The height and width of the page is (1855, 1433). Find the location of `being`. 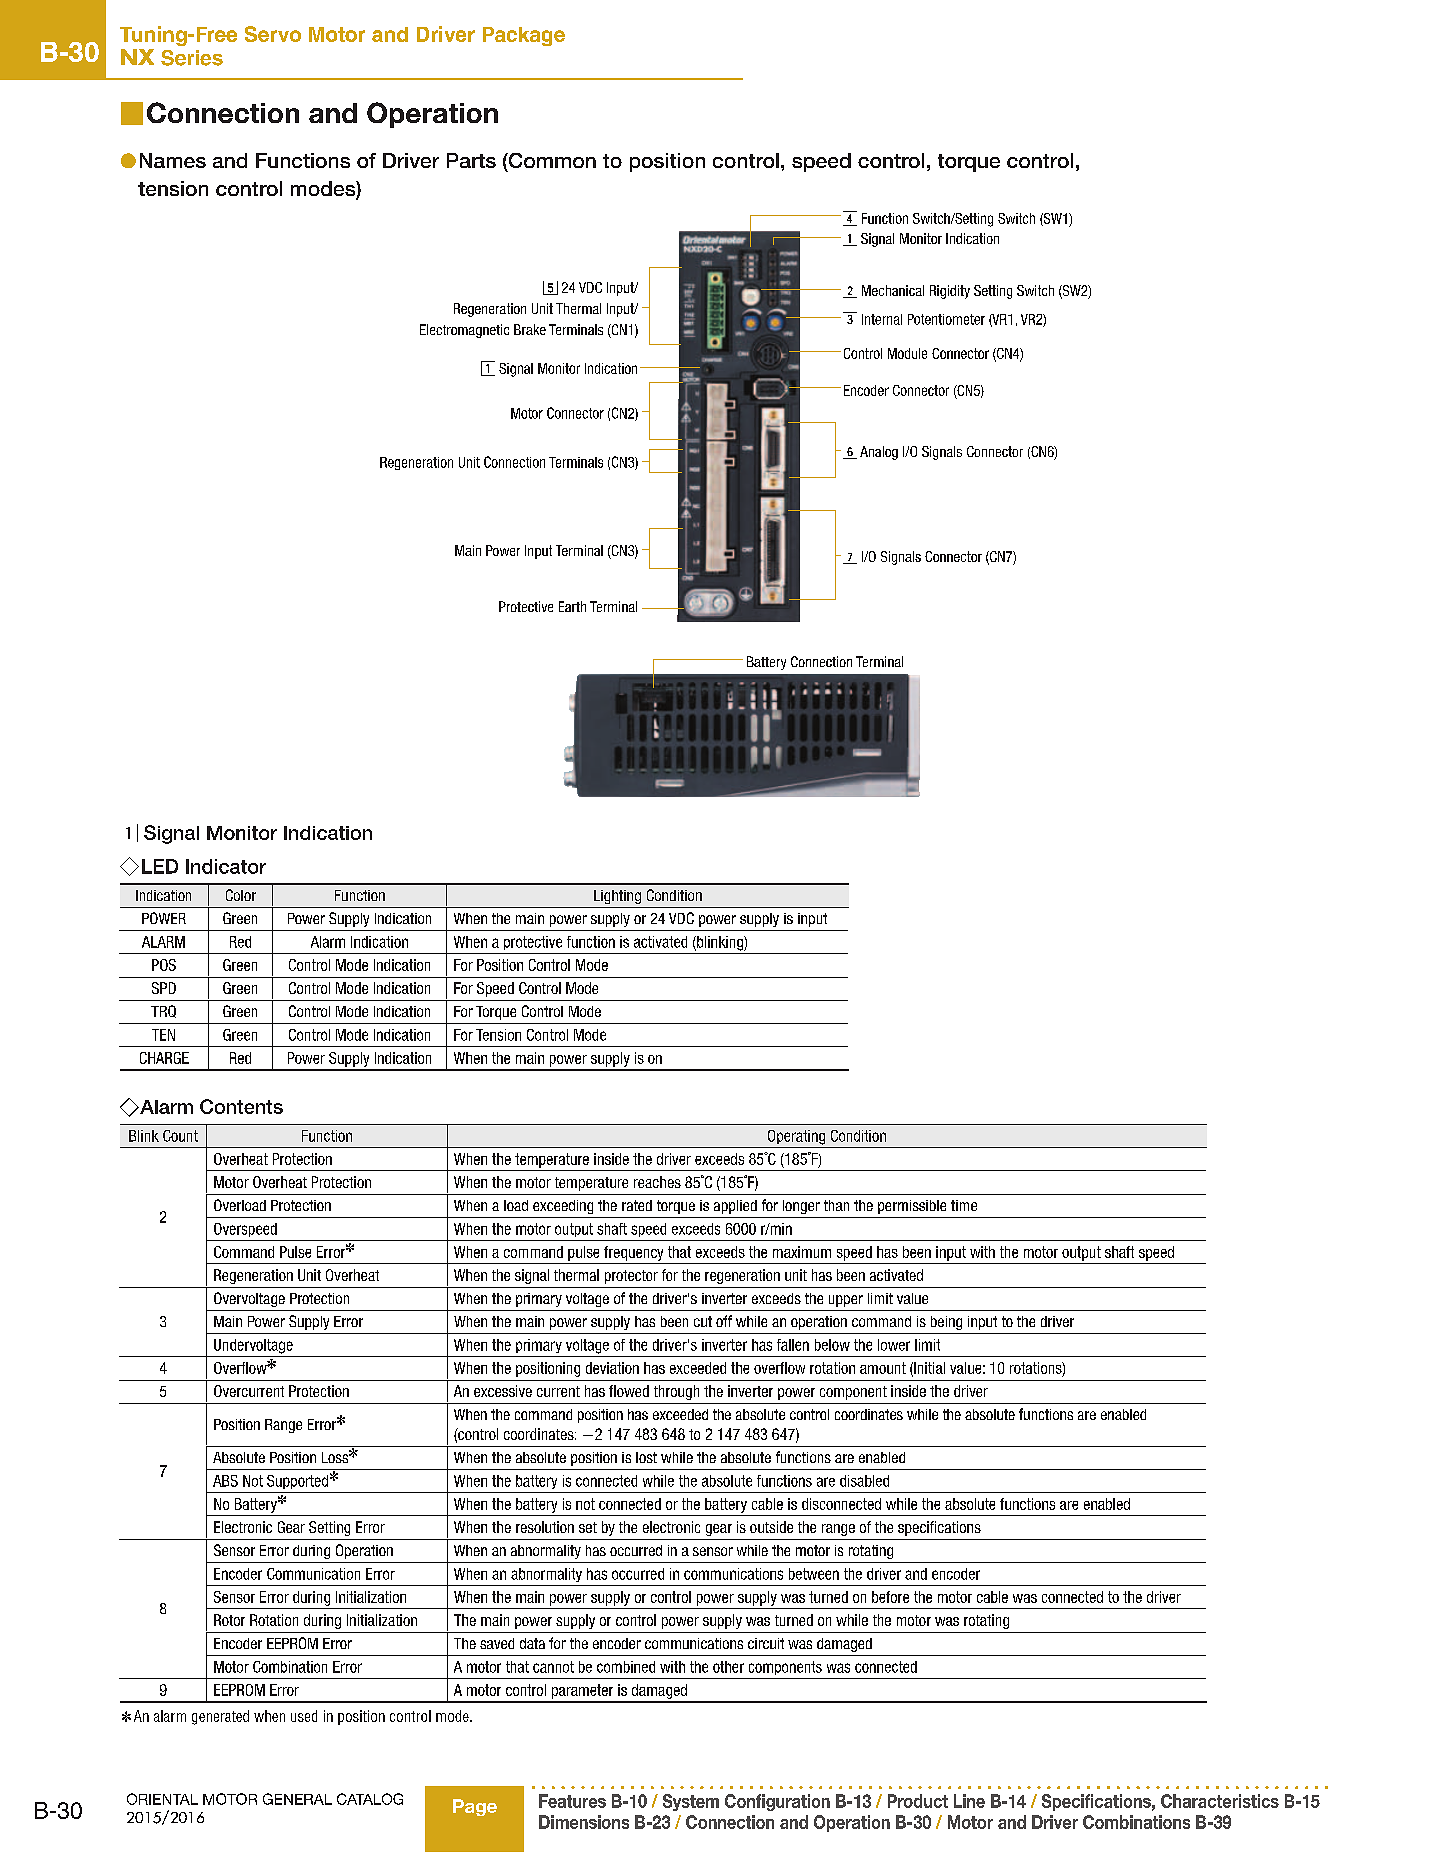

being is located at coordinates (946, 1323).
